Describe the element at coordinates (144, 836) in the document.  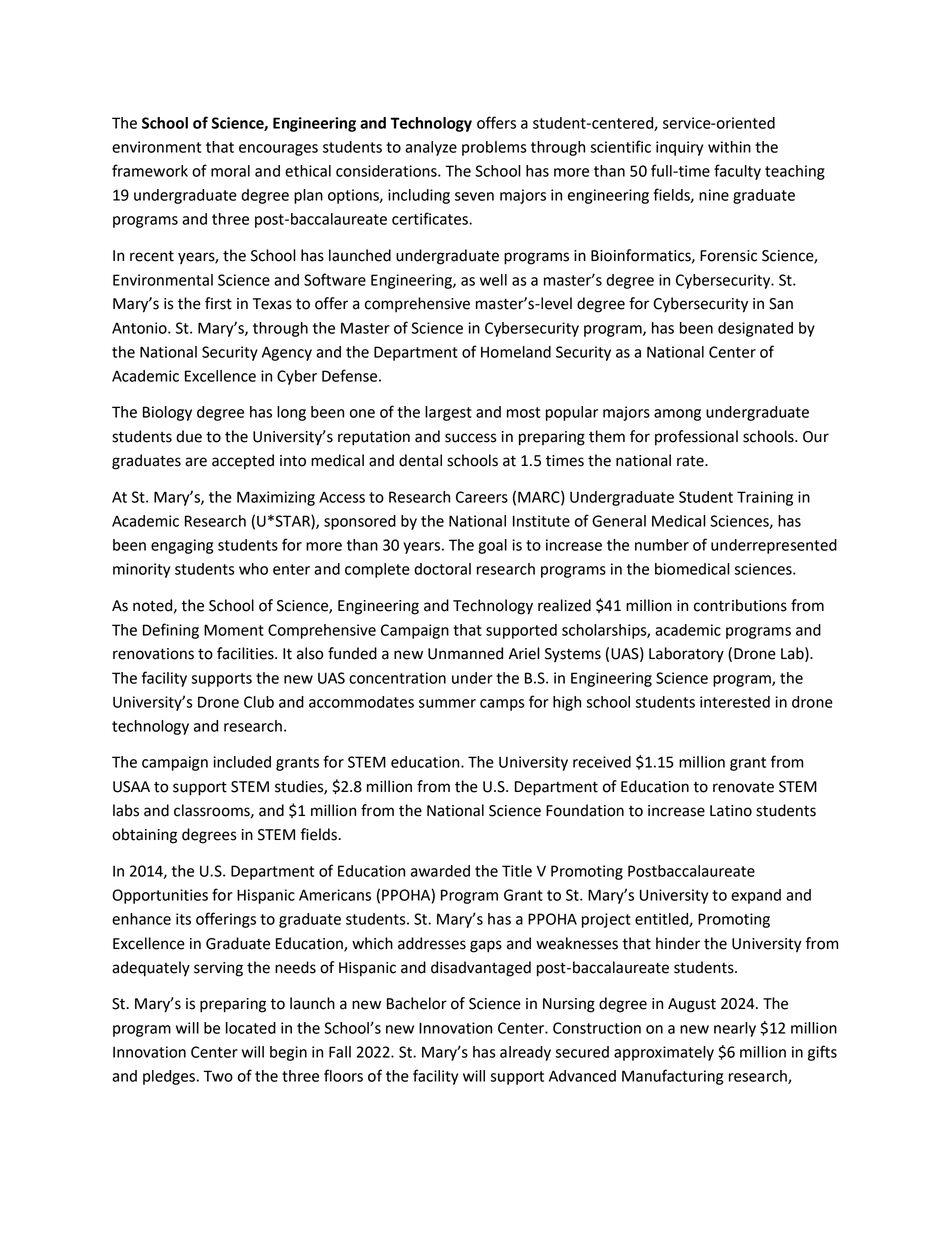
I see `obtaining` at that location.
